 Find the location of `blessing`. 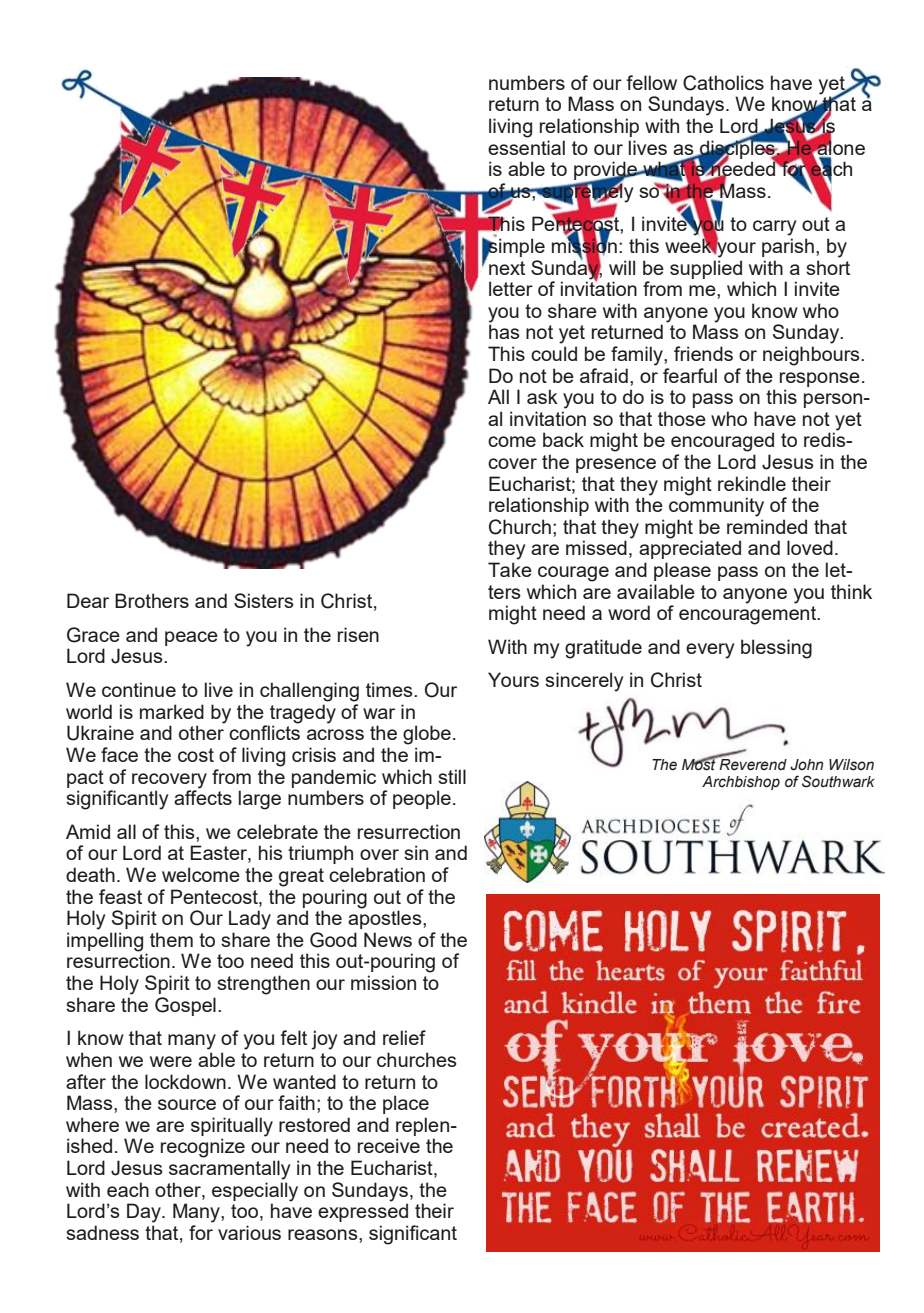

blessing is located at coordinates (776, 649).
